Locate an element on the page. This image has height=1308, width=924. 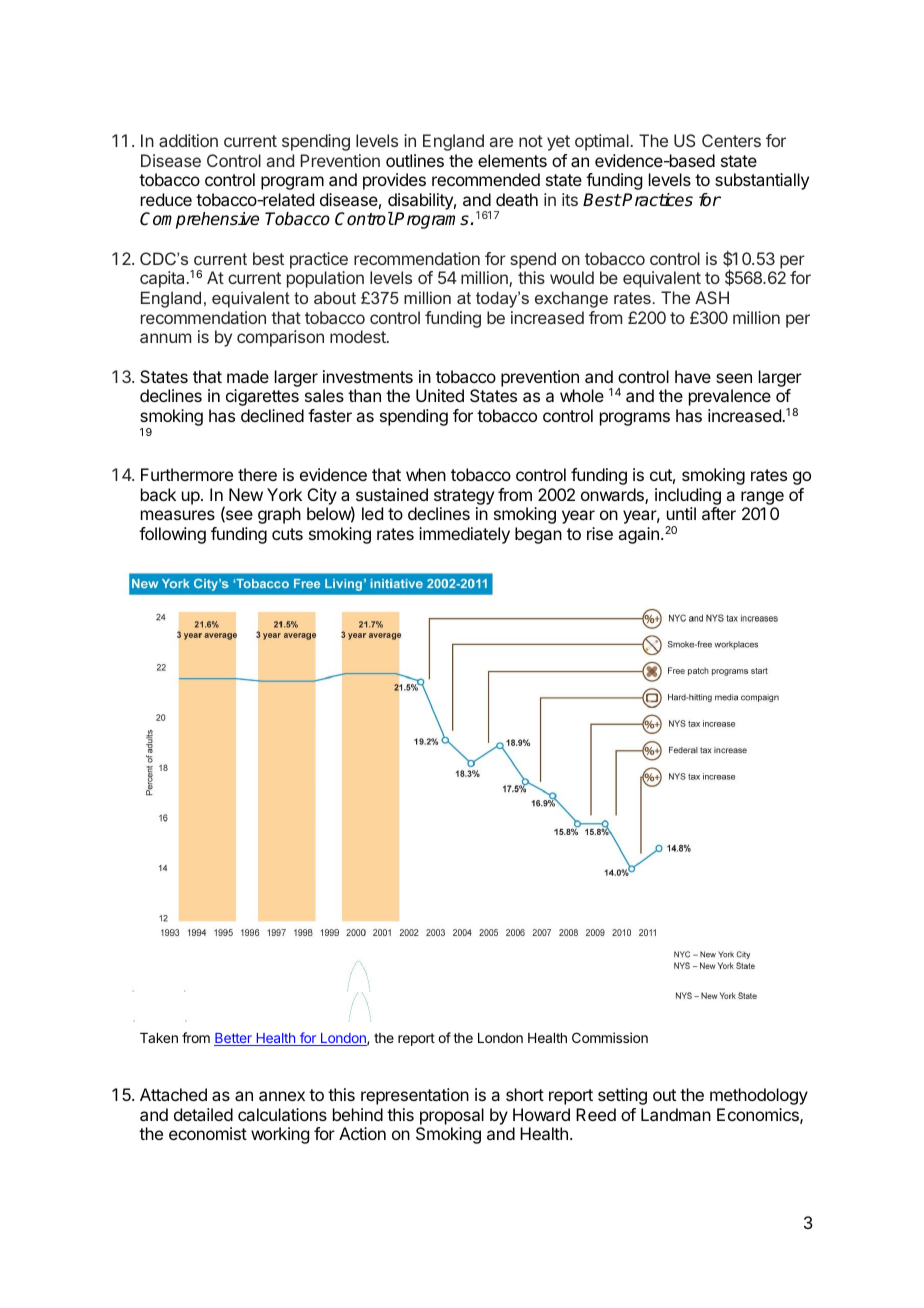
New is located at coordinates (246, 494).
